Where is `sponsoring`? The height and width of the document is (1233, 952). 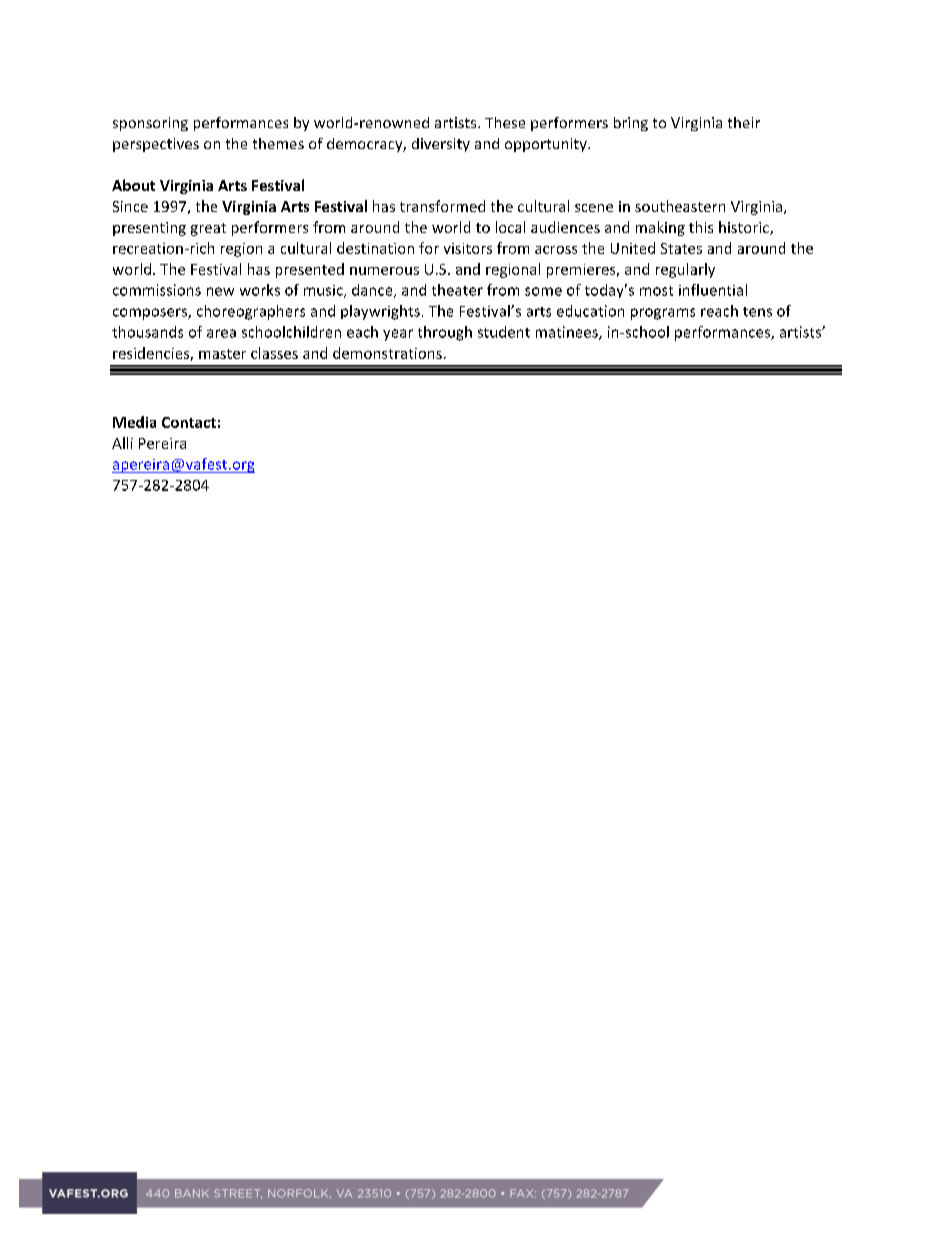 sponsoring is located at coordinates (150, 124).
